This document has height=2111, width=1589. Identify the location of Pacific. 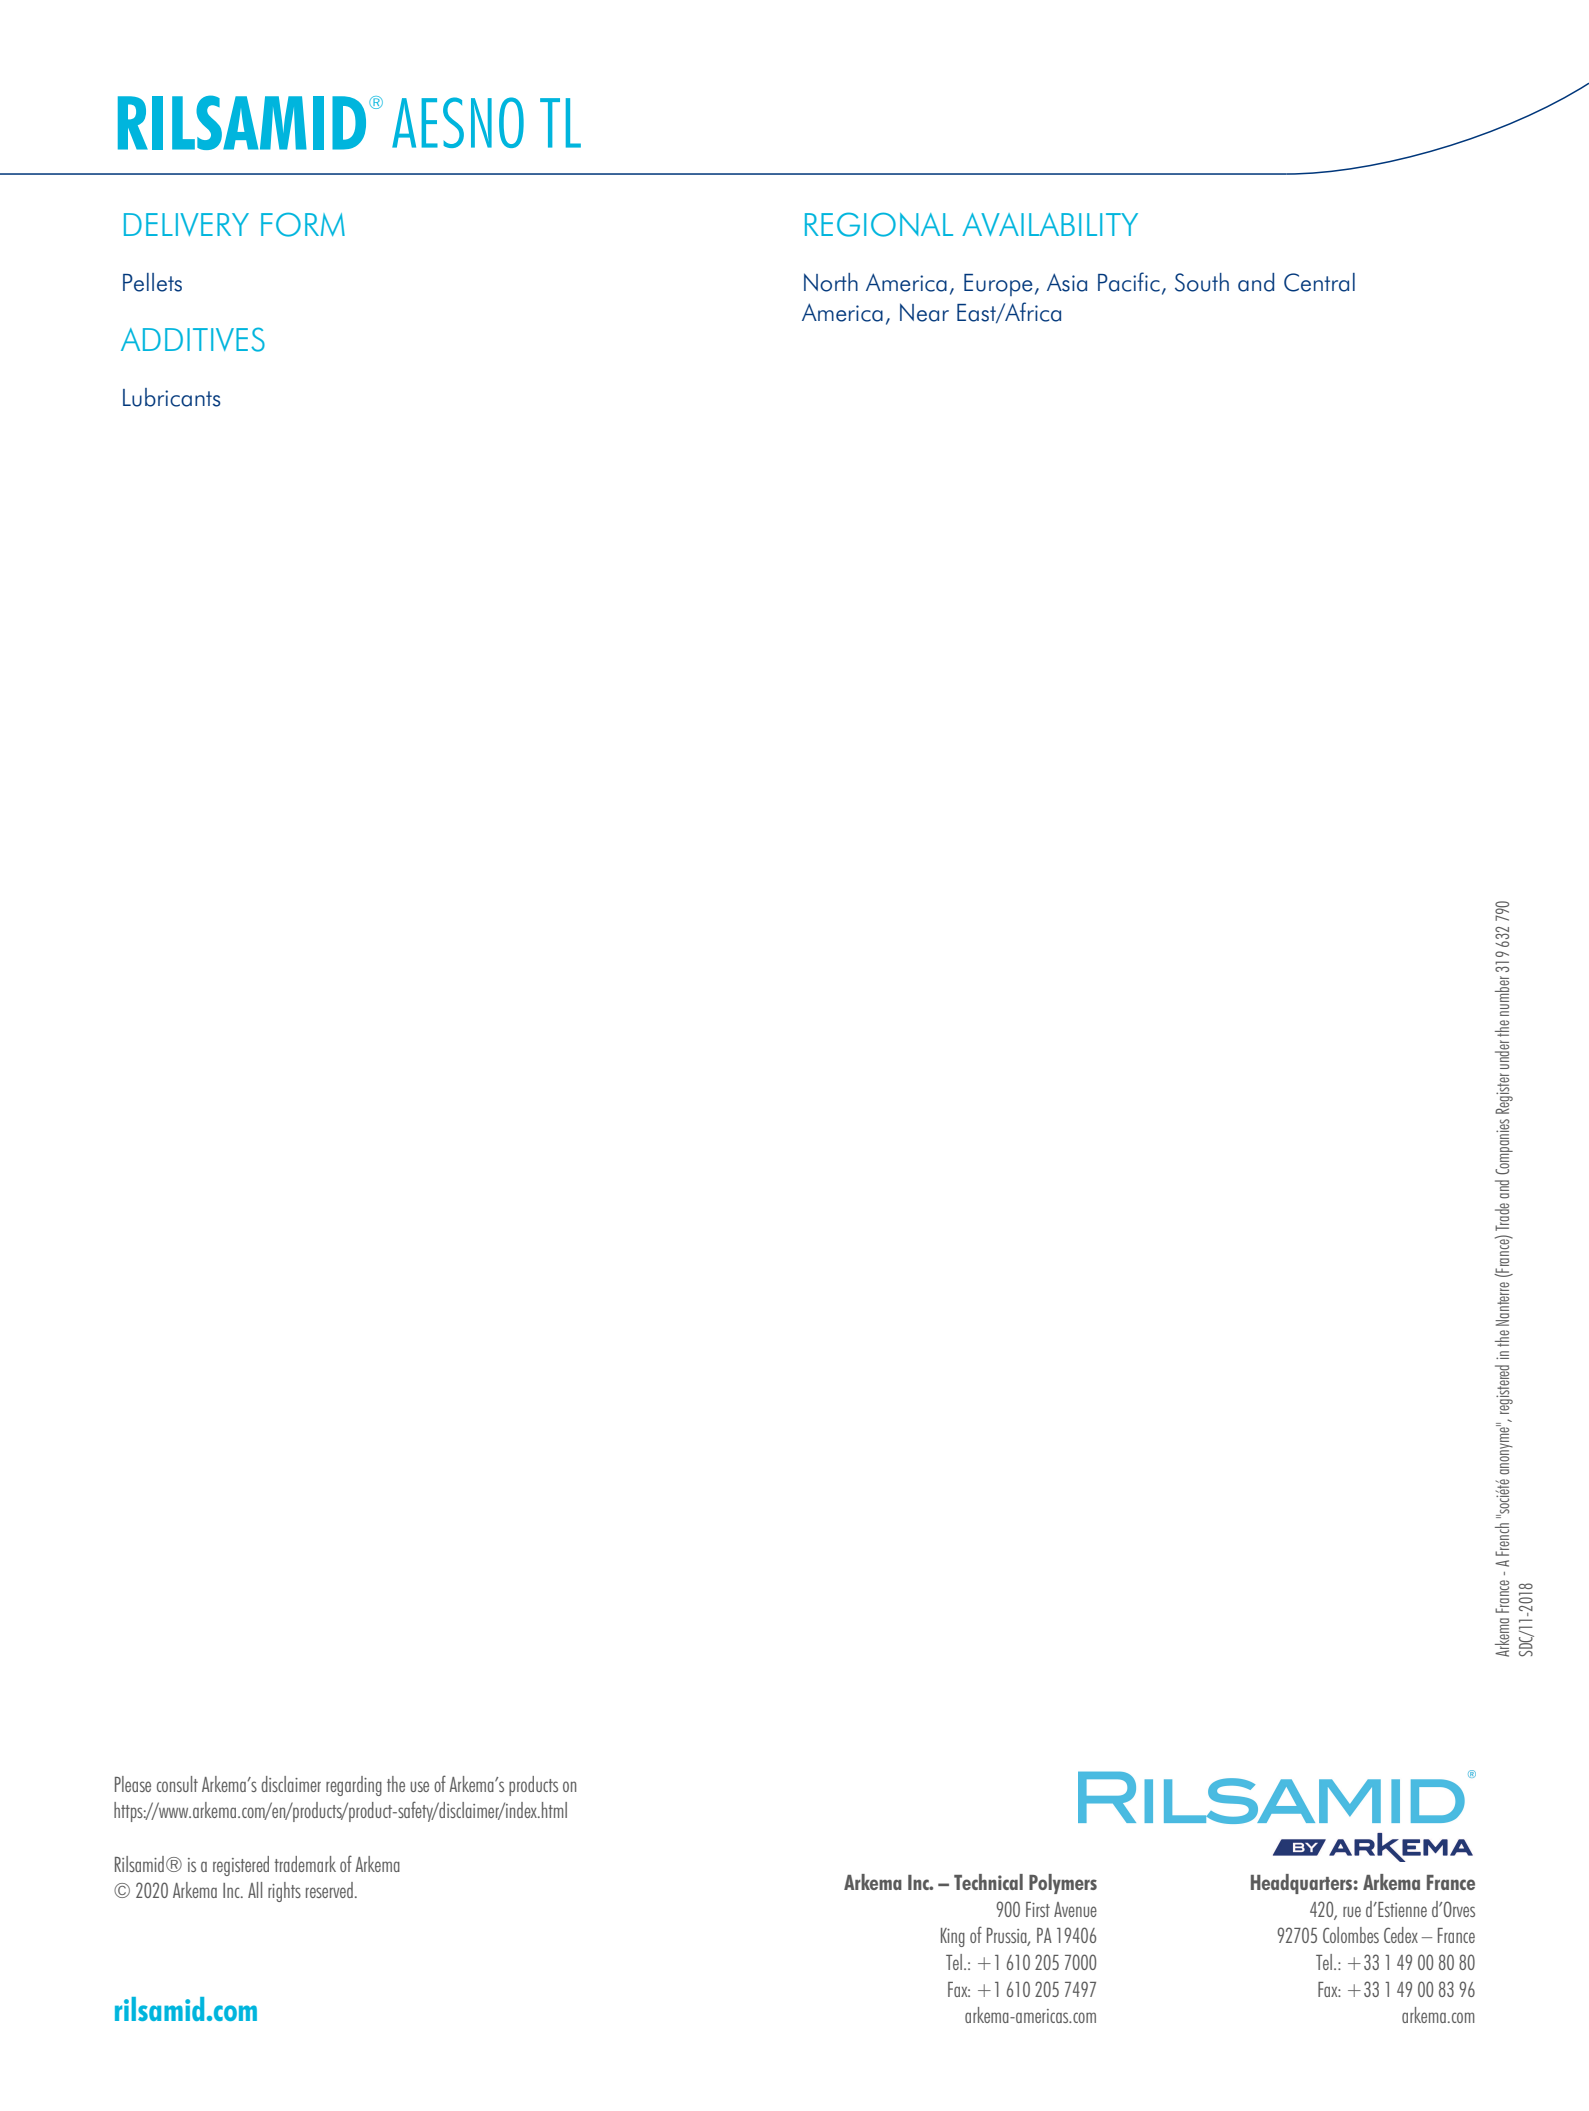
(1129, 282).
